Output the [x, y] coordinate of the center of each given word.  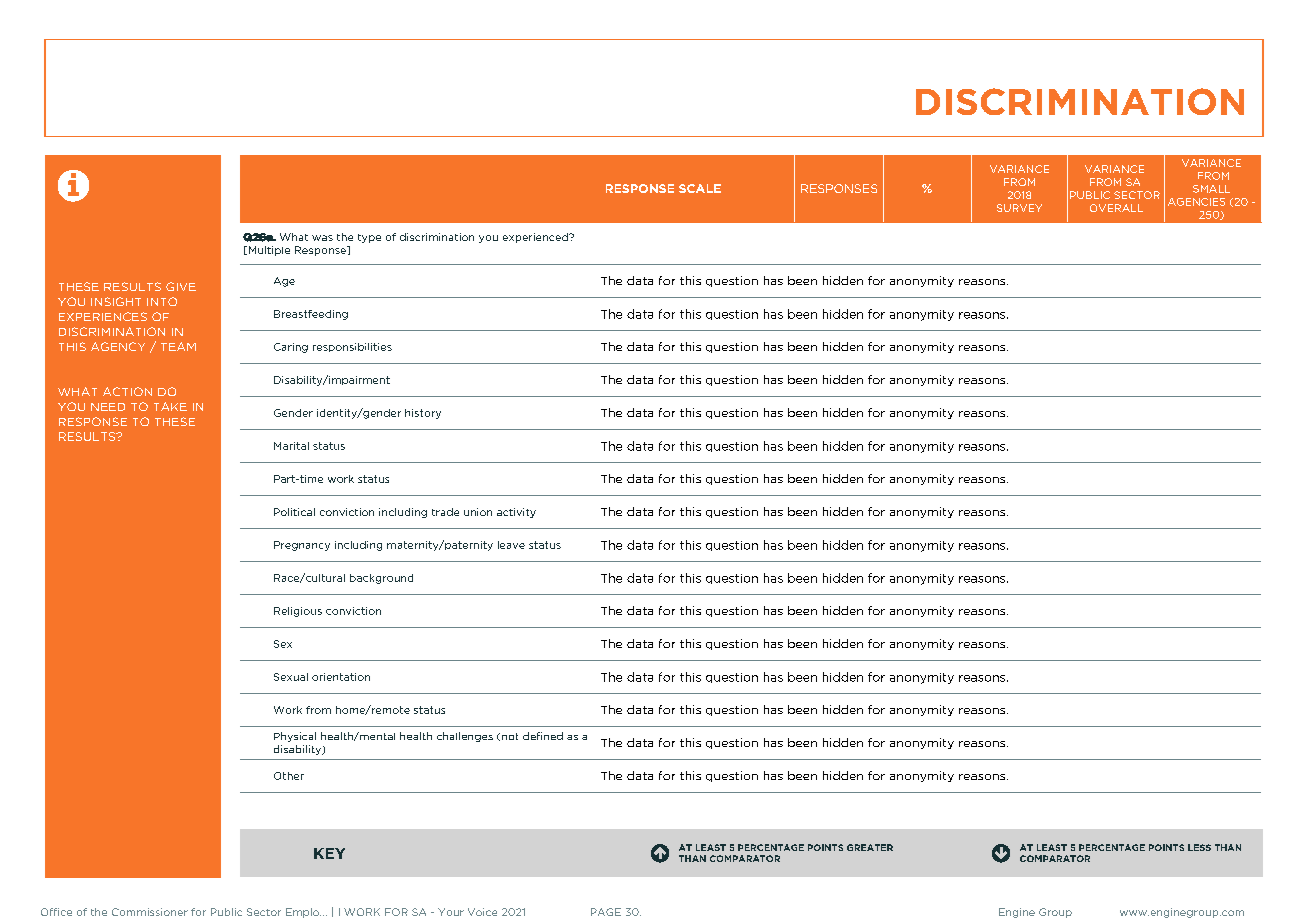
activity [516, 513]
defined [543, 736]
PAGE [606, 912]
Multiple [269, 251]
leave [511, 545]
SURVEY [1019, 208]
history [423, 414]
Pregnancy [302, 546]
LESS [1199, 847]
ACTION [127, 391]
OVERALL [1116, 208]
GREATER [870, 847]
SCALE [700, 188]
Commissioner [150, 912]
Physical [295, 737]
